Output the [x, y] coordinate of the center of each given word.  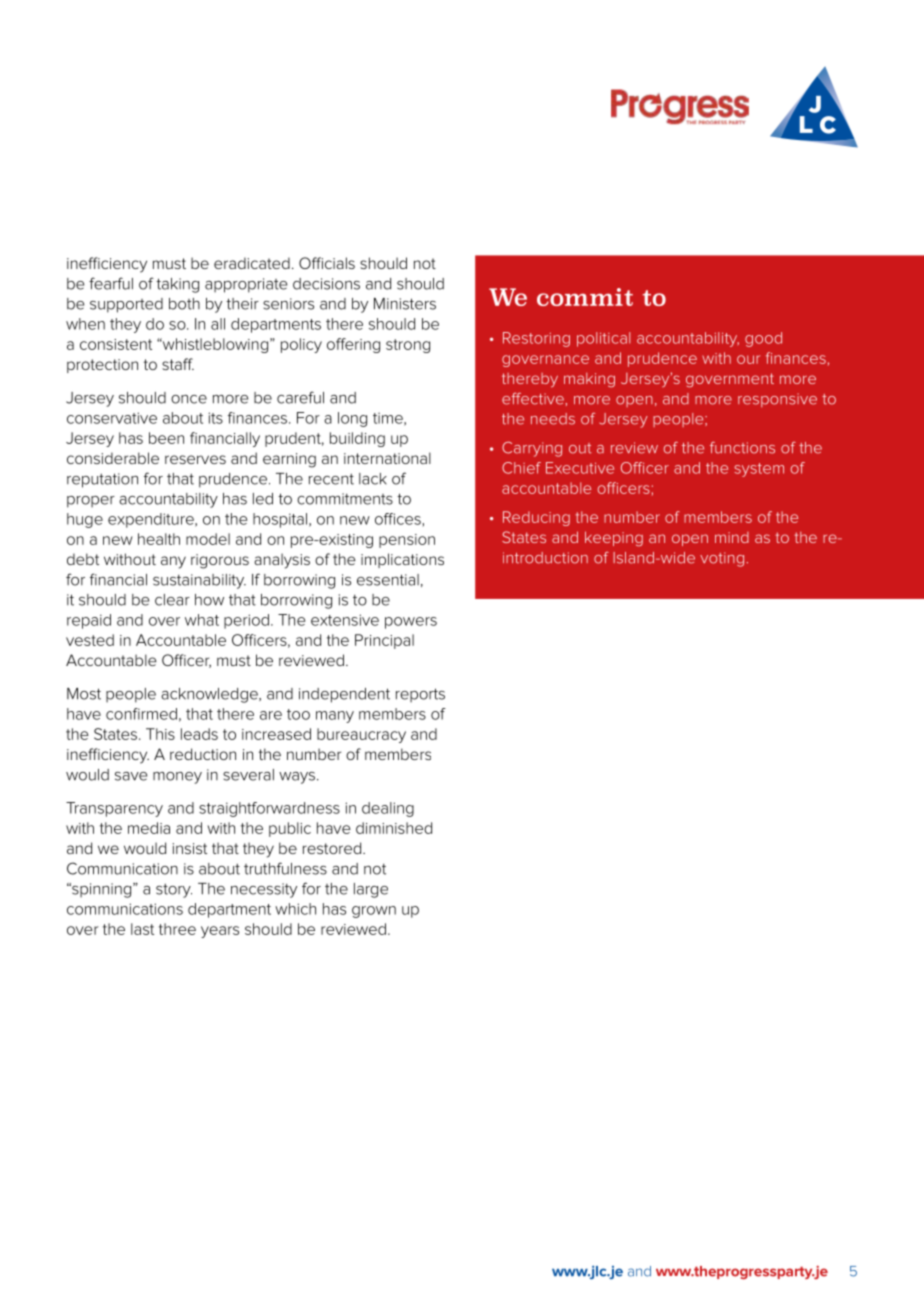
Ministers [405, 304]
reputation [102, 480]
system [759, 470]
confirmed [141, 714]
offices [398, 519]
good [763, 339]
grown [374, 912]
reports [420, 695]
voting [722, 559]
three [177, 929]
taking [177, 285]
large [371, 890]
